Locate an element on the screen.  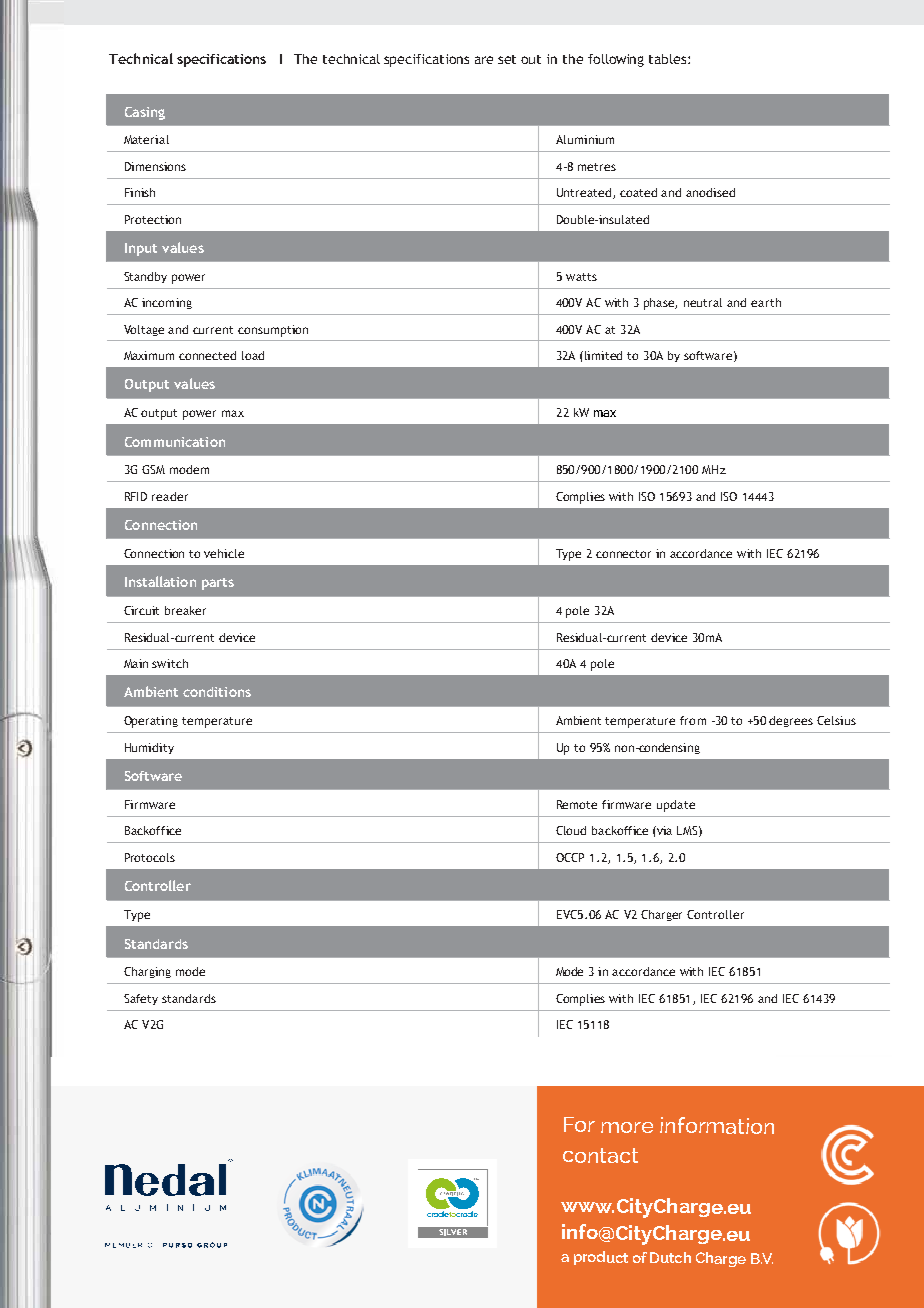
Dutch is located at coordinates (670, 1257).
